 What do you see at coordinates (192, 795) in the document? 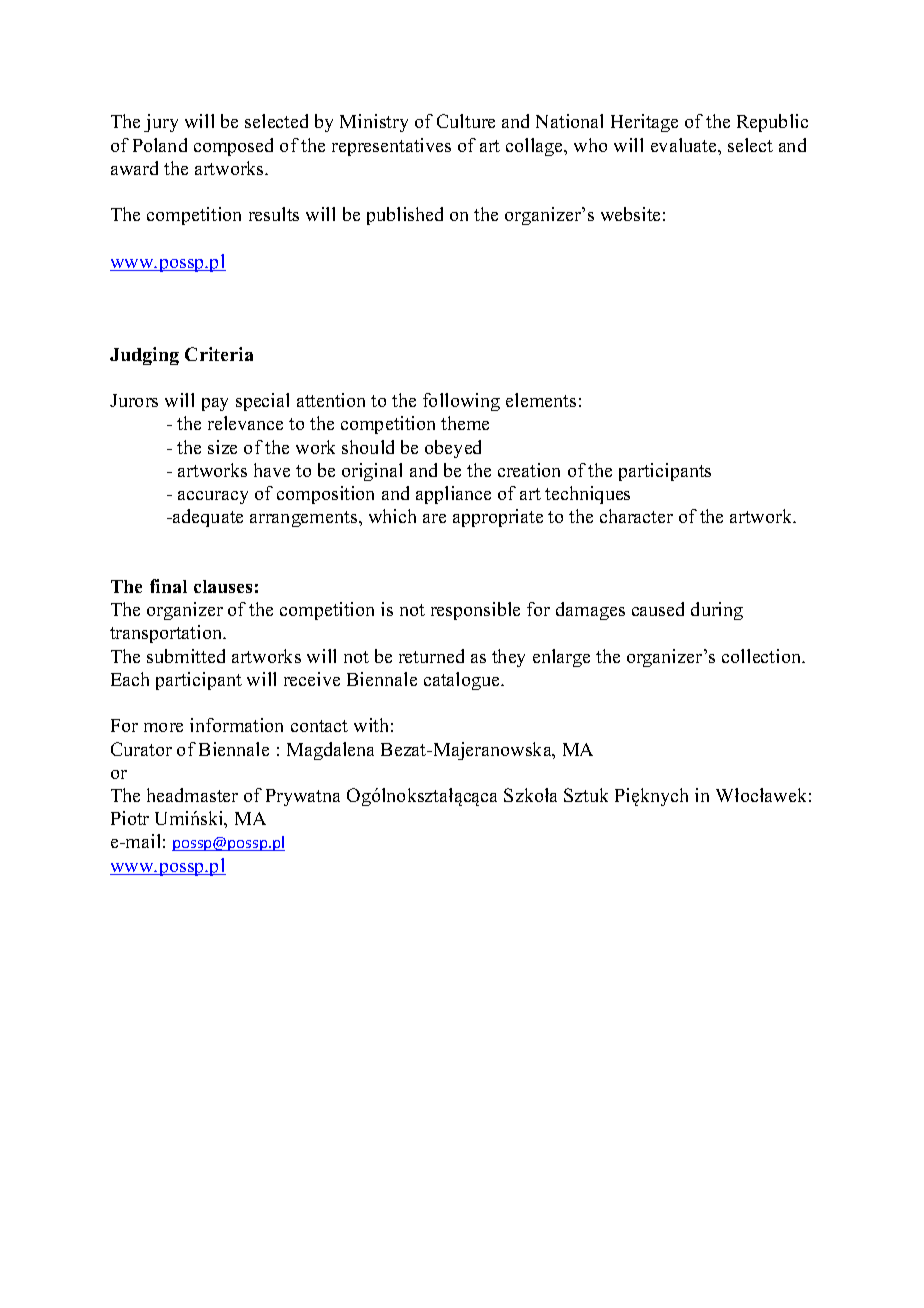
I see `headmaster` at bounding box center [192, 795].
